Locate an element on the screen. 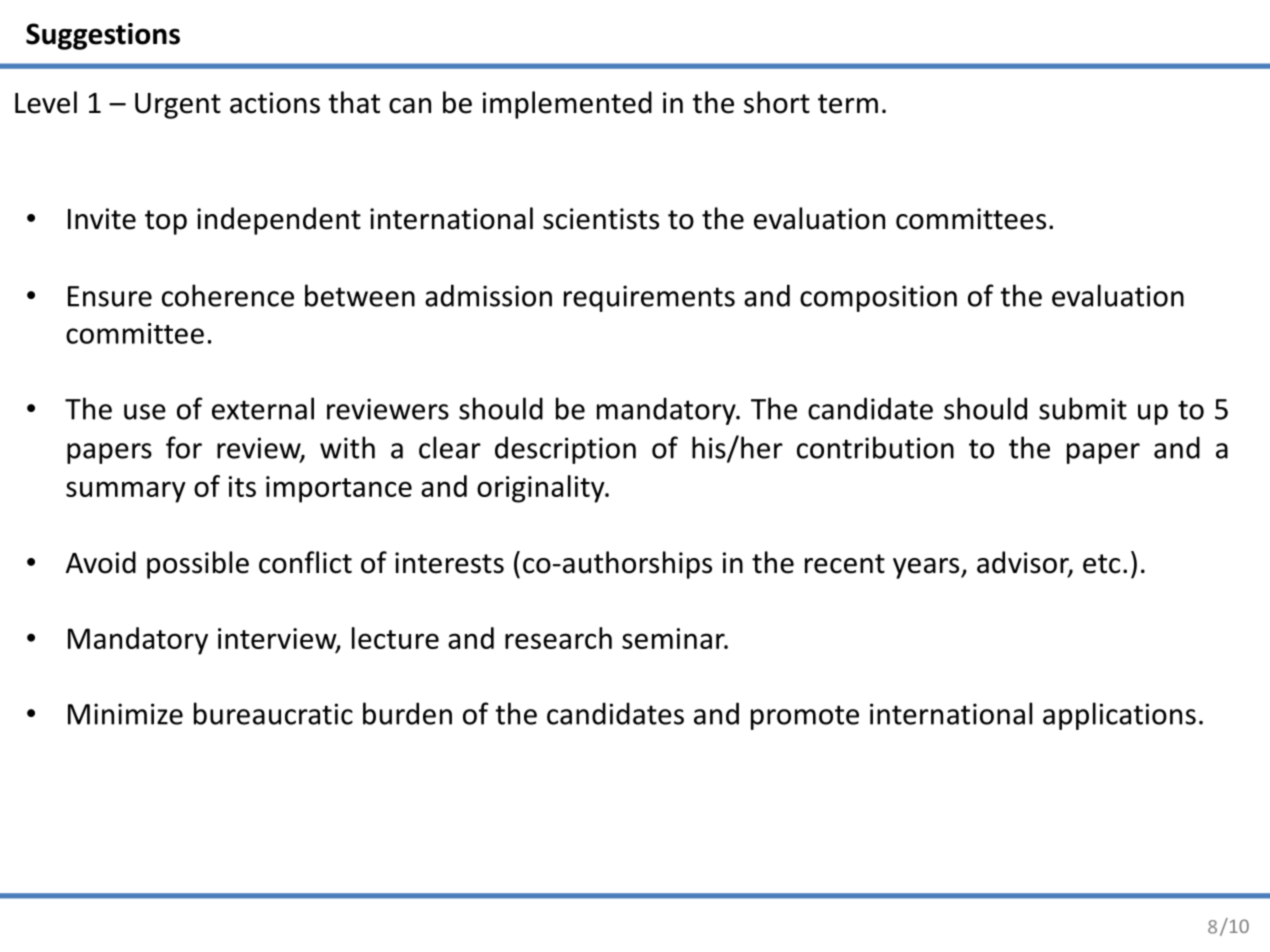  Minimize is located at coordinates (125, 714).
